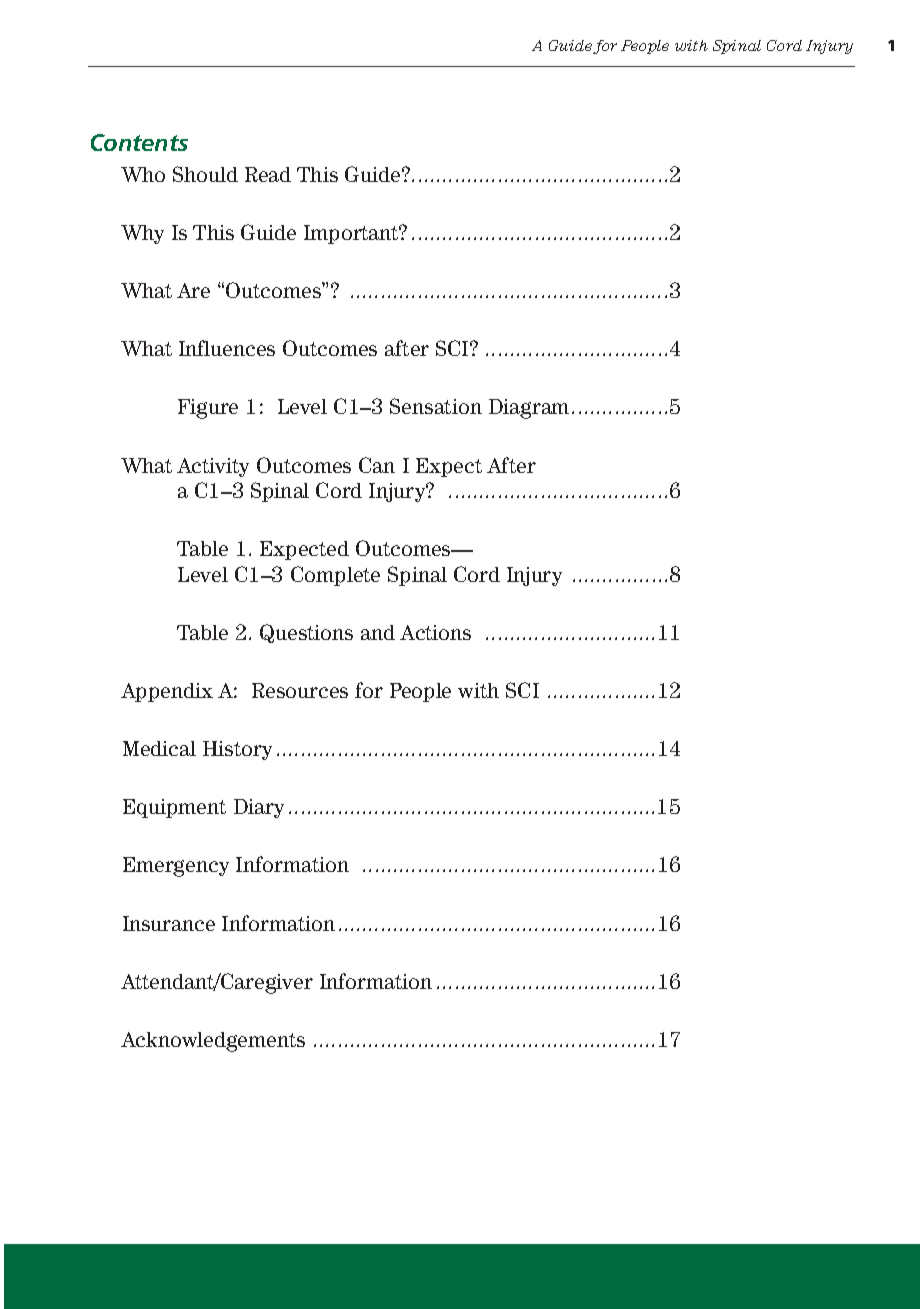 The width and height of the screenshot is (924, 1309). What do you see at coordinates (176, 867) in the screenshot?
I see `Emergency` at bounding box center [176, 867].
